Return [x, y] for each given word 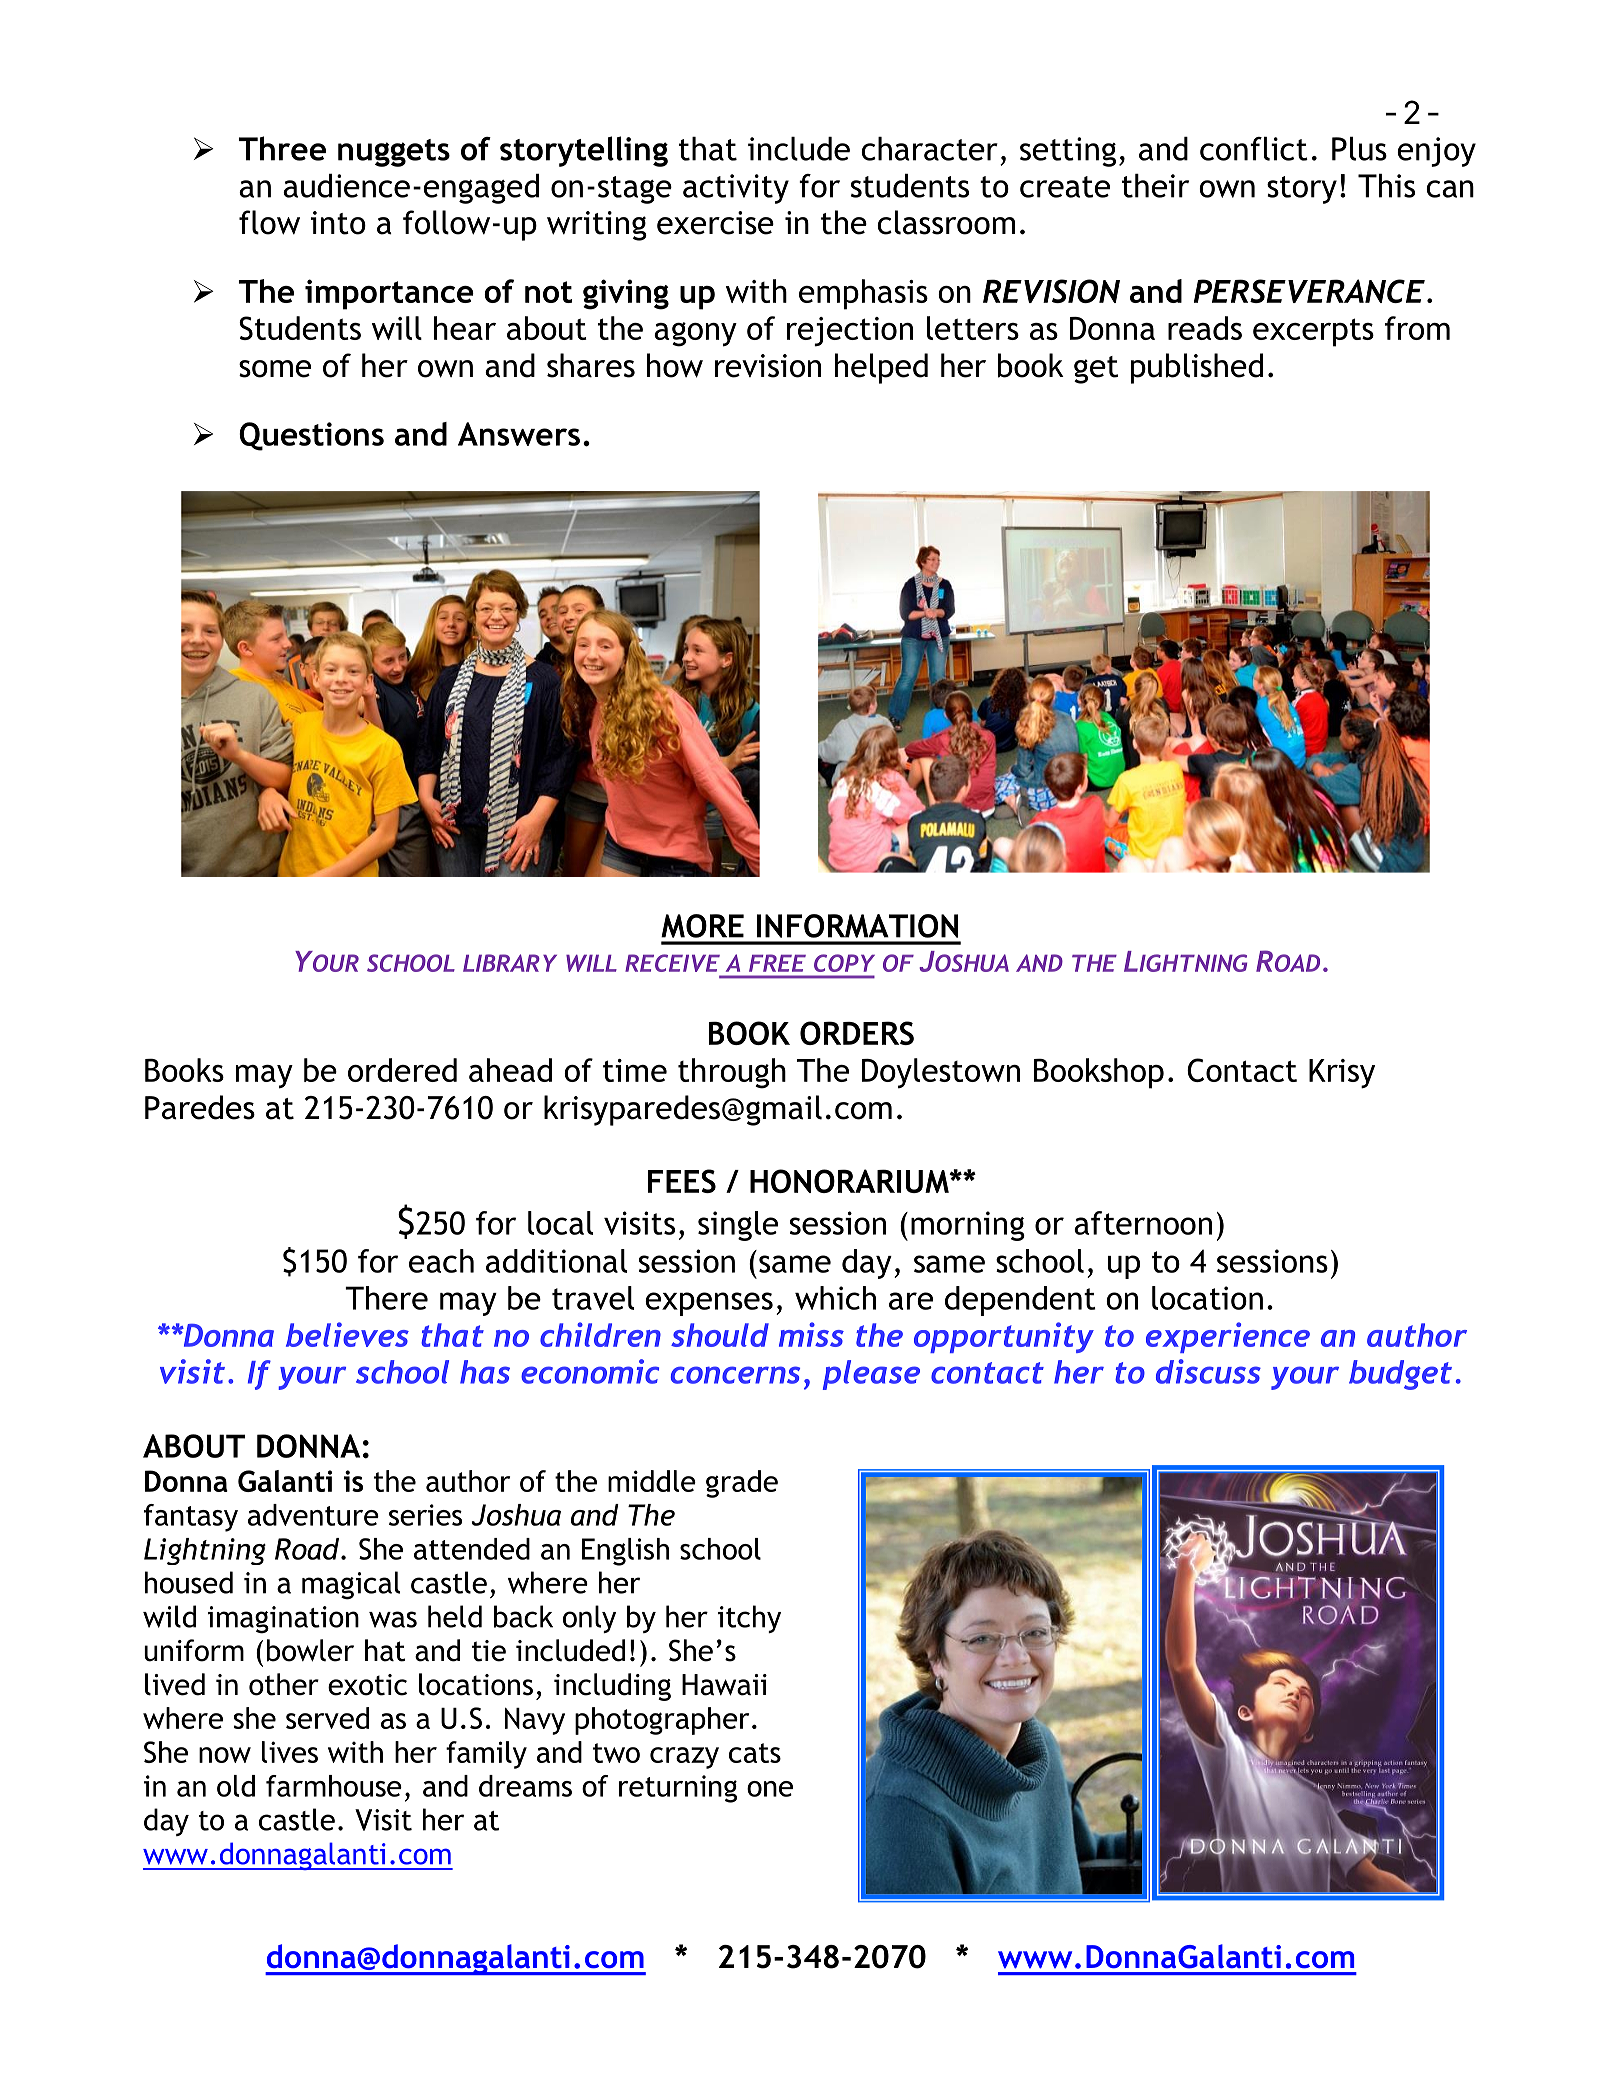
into [338, 223]
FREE [777, 963]
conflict [1254, 149]
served [327, 1718]
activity [736, 189]
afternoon [1143, 1223]
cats [755, 1753]
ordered [402, 1070]
